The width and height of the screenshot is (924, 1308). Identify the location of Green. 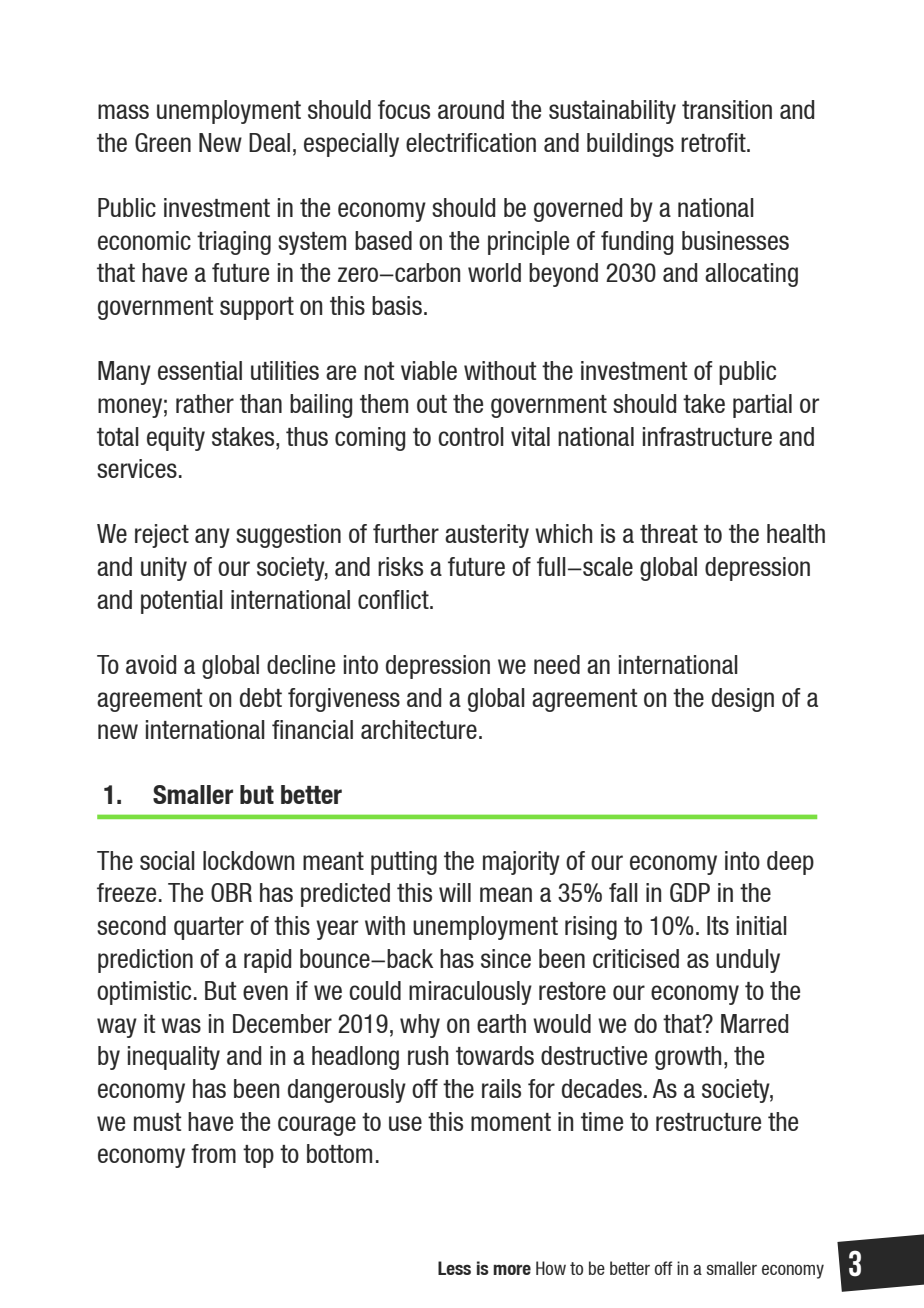
(163, 142).
